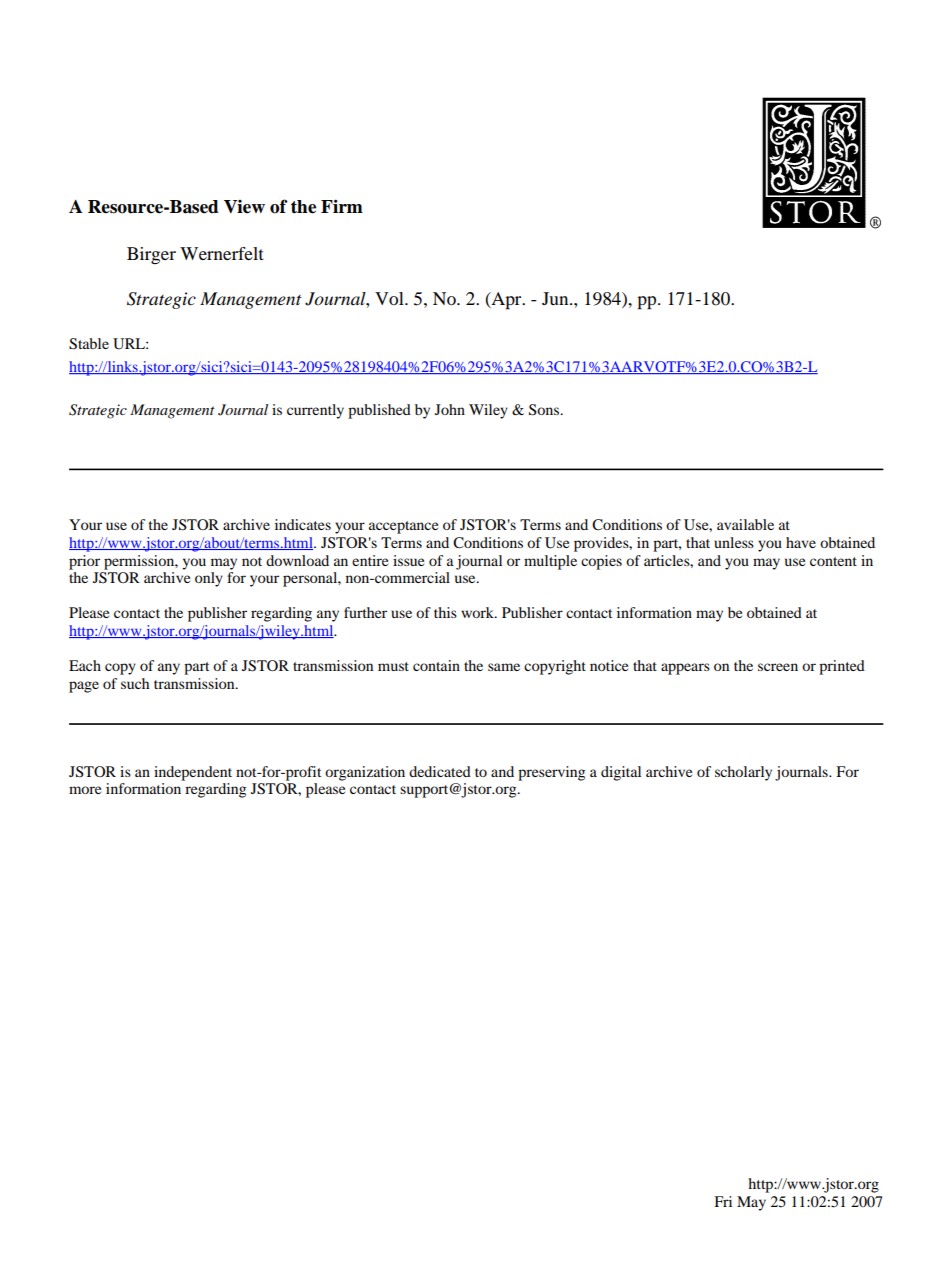  Describe the element at coordinates (450, 409) in the page. I see `John` at that location.
